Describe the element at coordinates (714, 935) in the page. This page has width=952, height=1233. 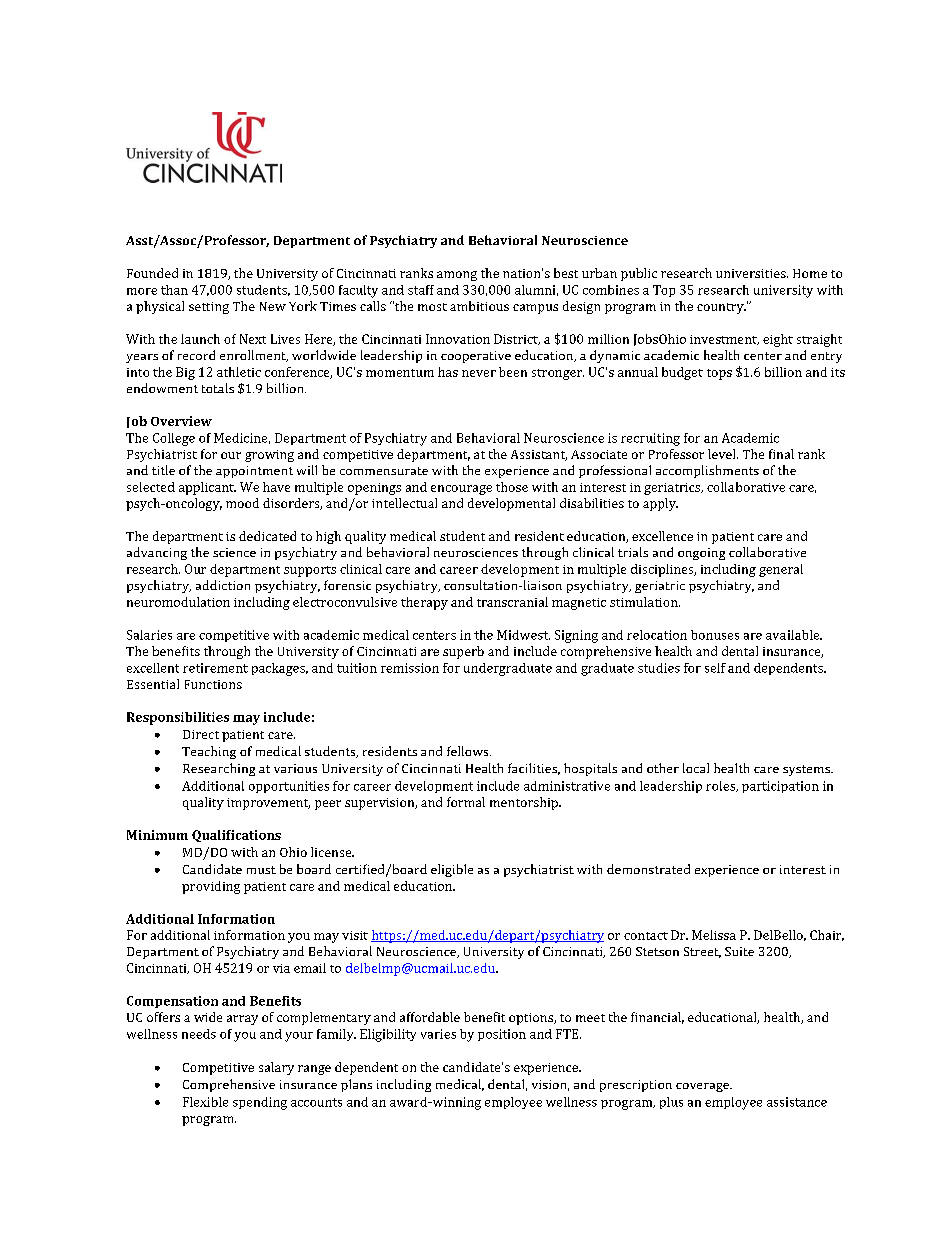
I see `Melissa` at that location.
